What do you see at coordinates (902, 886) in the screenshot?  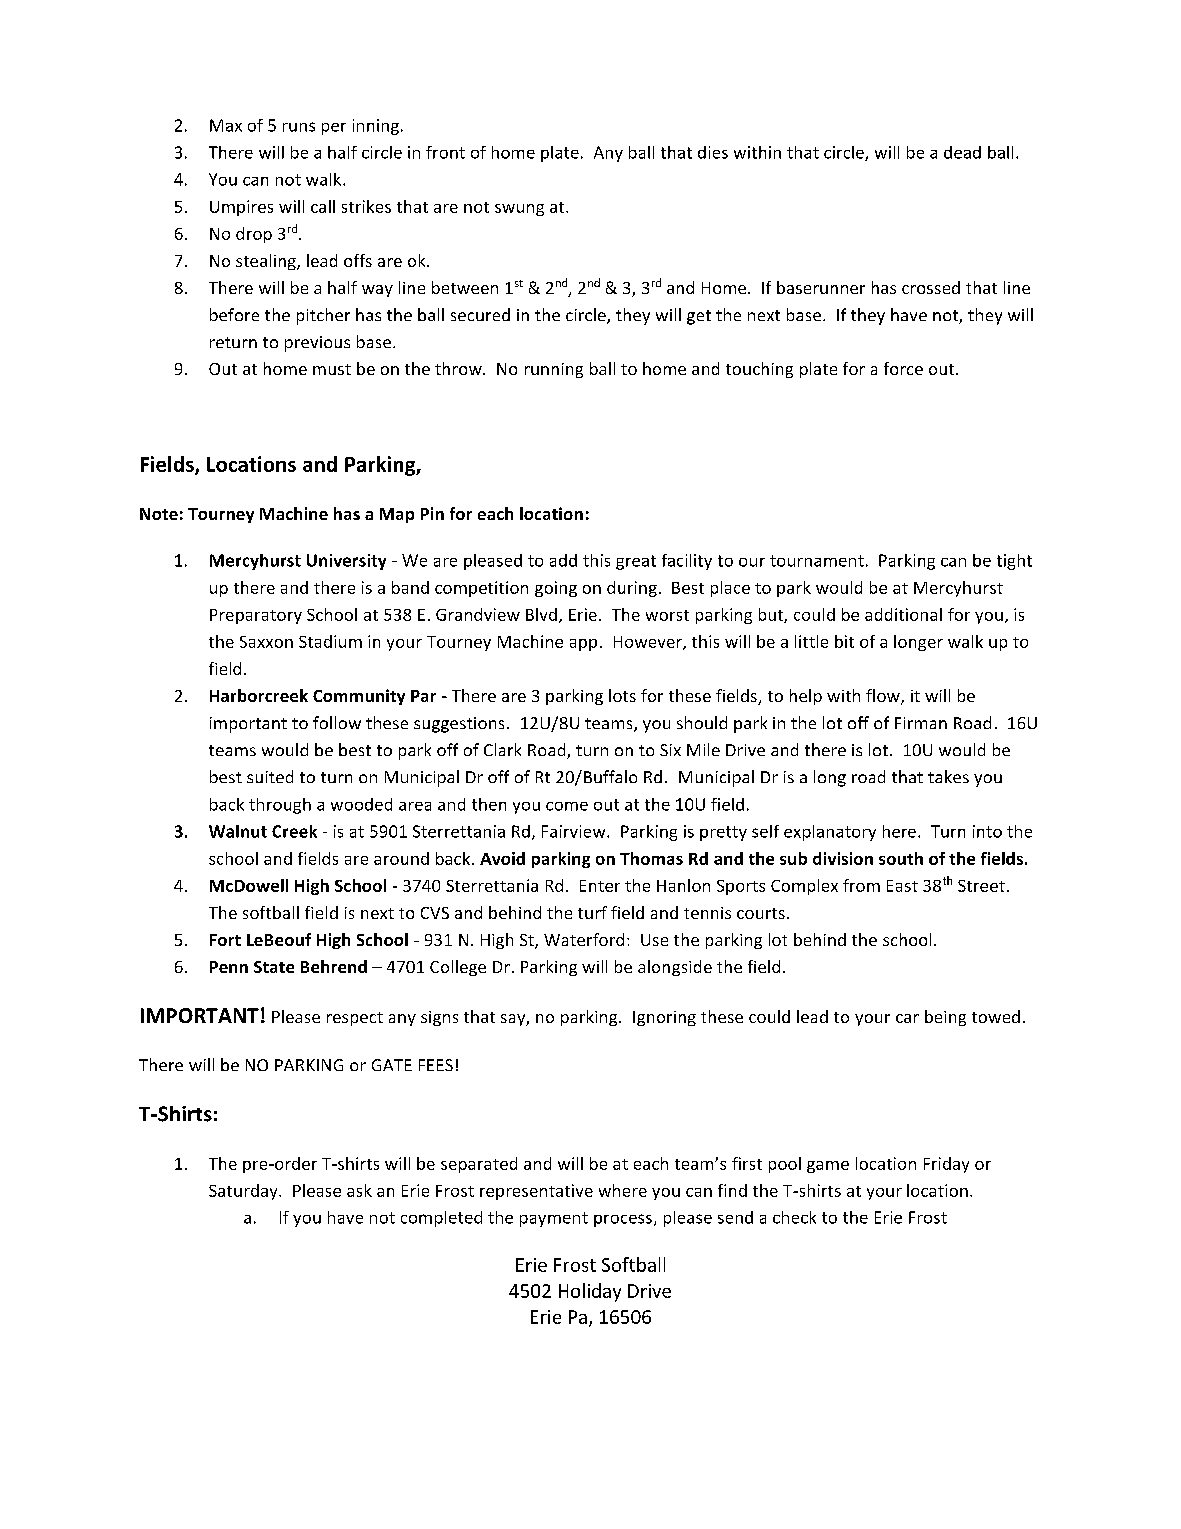 I see `East` at bounding box center [902, 886].
